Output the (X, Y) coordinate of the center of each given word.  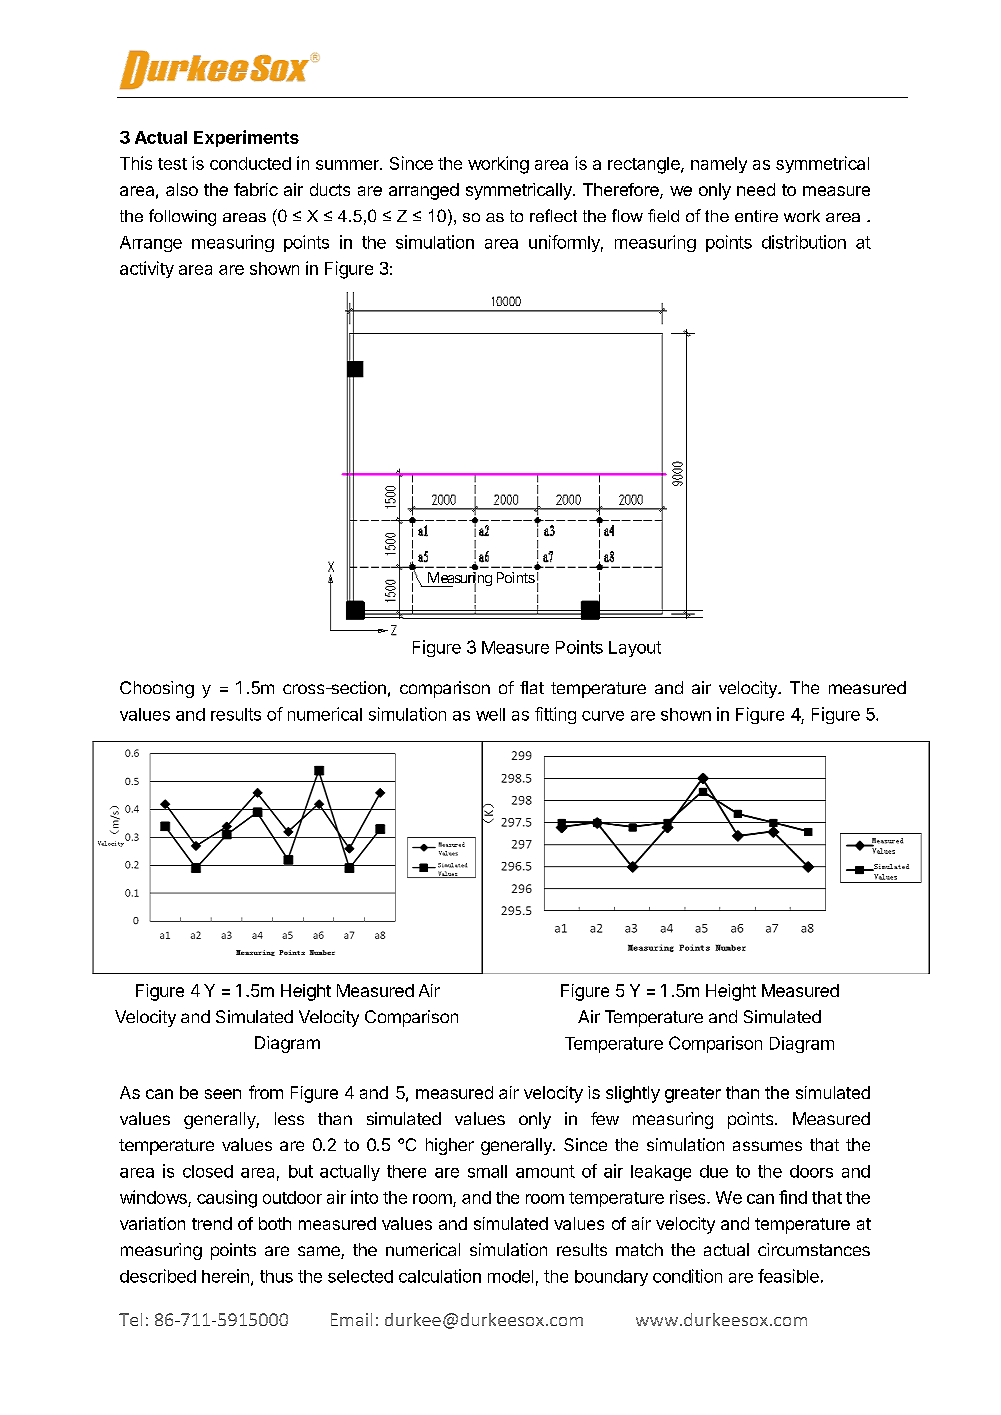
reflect (553, 215)
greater (693, 1095)
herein (225, 1276)
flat (532, 687)
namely (719, 165)
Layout (635, 649)
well (490, 714)
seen (223, 1094)
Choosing (157, 689)
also (182, 189)
